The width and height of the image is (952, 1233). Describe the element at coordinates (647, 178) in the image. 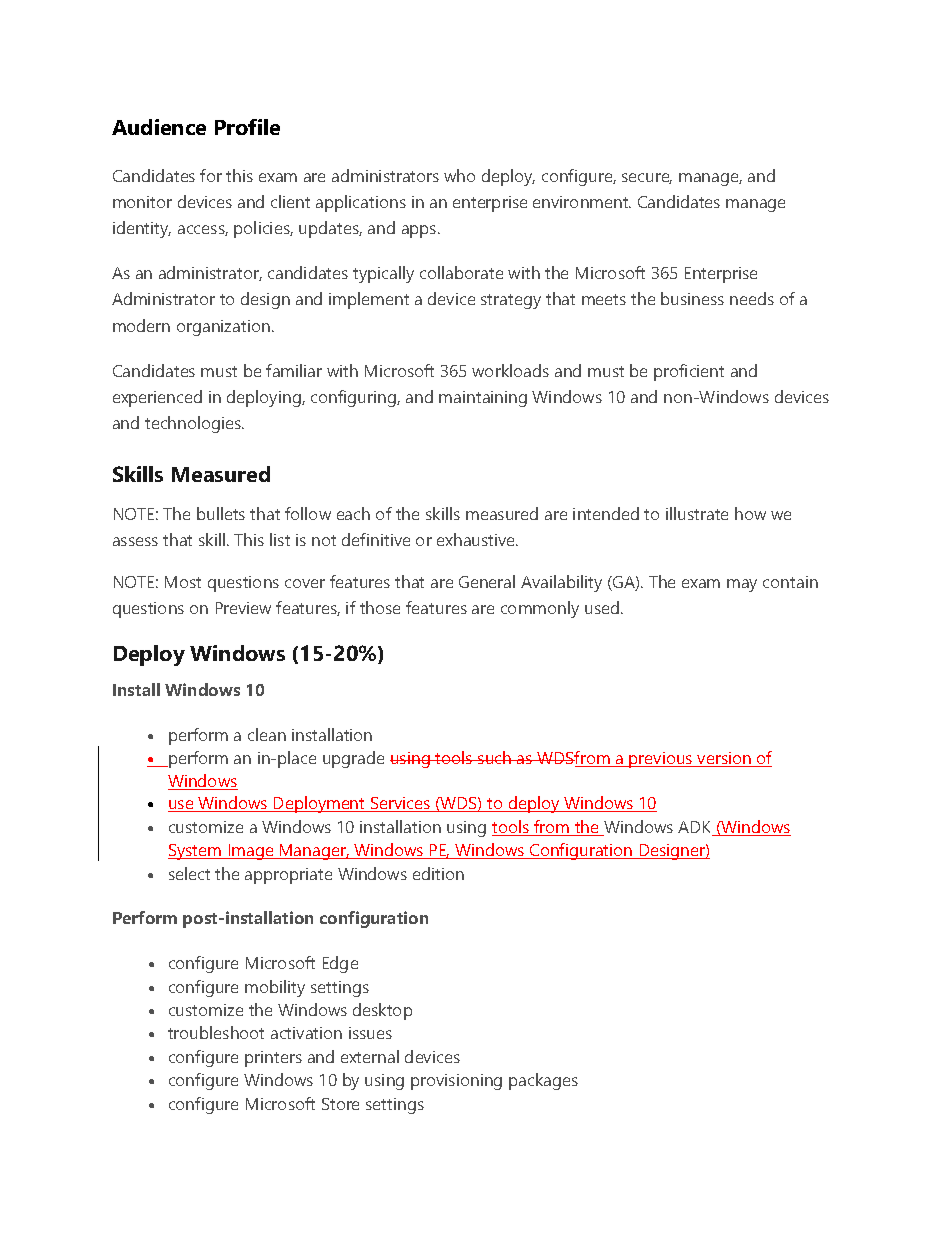

I see `secure` at that location.
